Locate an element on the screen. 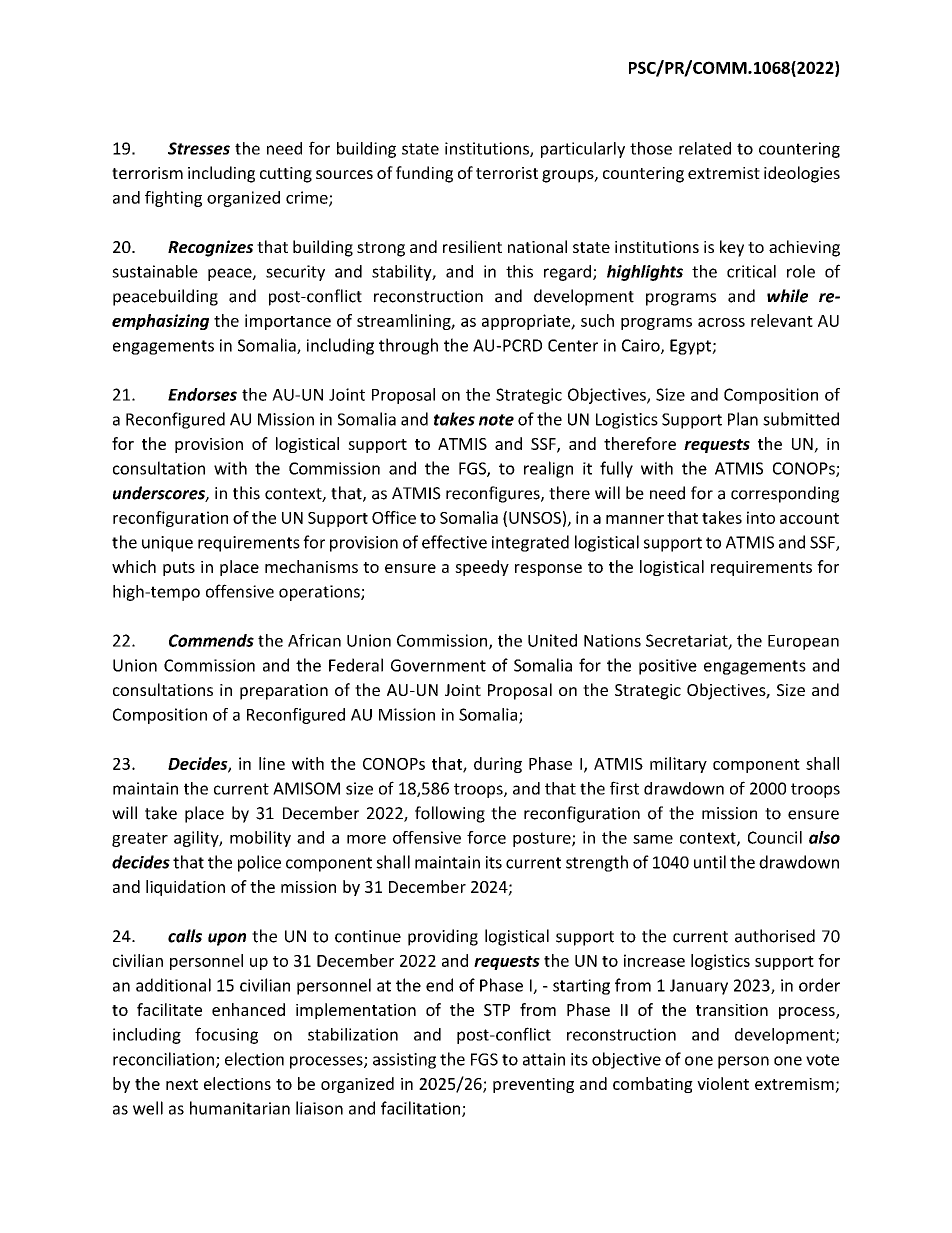 This screenshot has width=952, height=1233. Stresses is located at coordinates (199, 148).
